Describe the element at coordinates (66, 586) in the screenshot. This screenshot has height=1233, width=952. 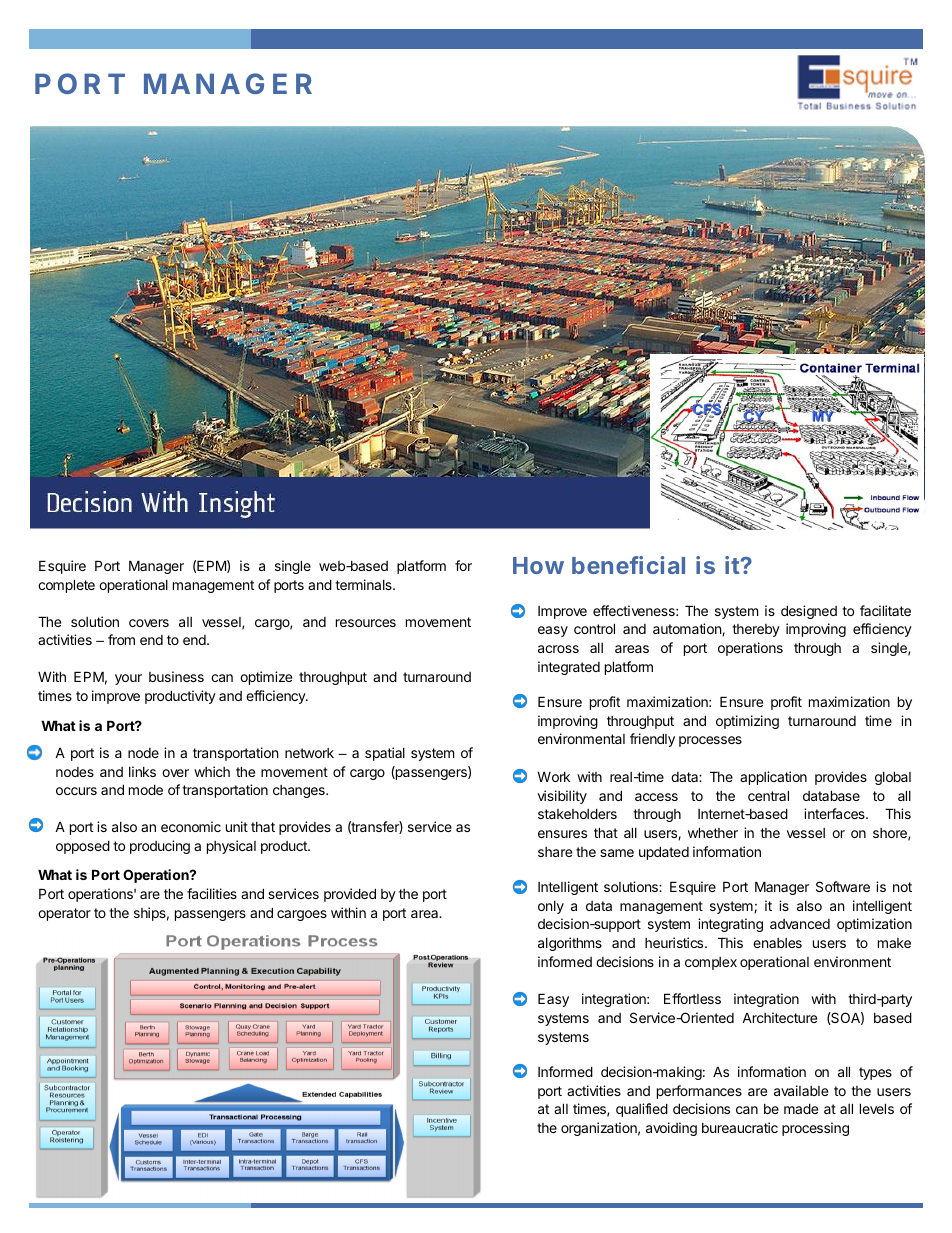
I see `complete` at that location.
